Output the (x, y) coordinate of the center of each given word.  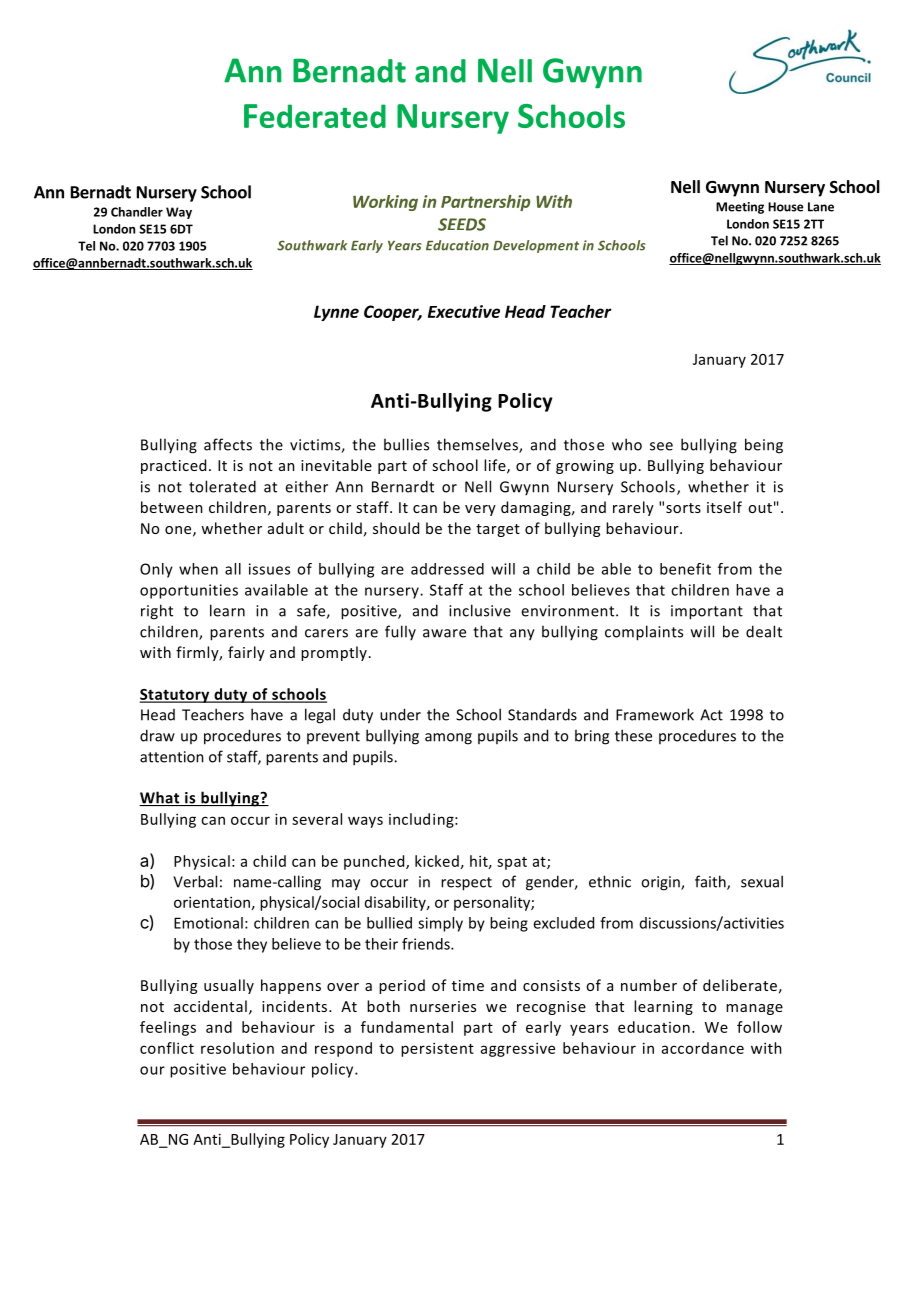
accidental (210, 1006)
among (448, 739)
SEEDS (462, 224)
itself (724, 507)
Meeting (740, 208)
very (480, 510)
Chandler (137, 212)
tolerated (222, 486)
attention (172, 757)
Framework (655, 714)
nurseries (443, 1006)
